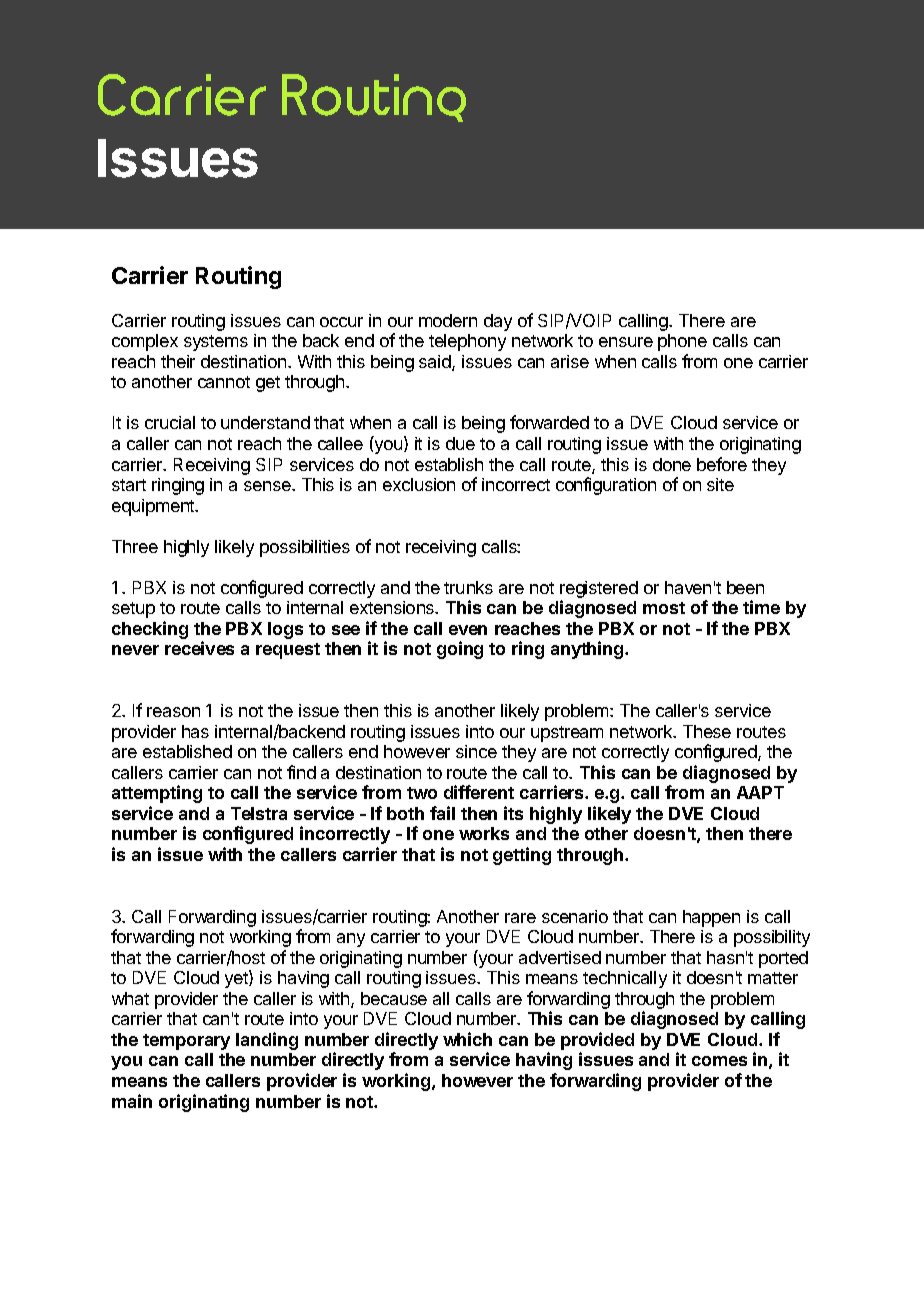  Describe the element at coordinates (707, 731) in the document. I see `These` at that location.
